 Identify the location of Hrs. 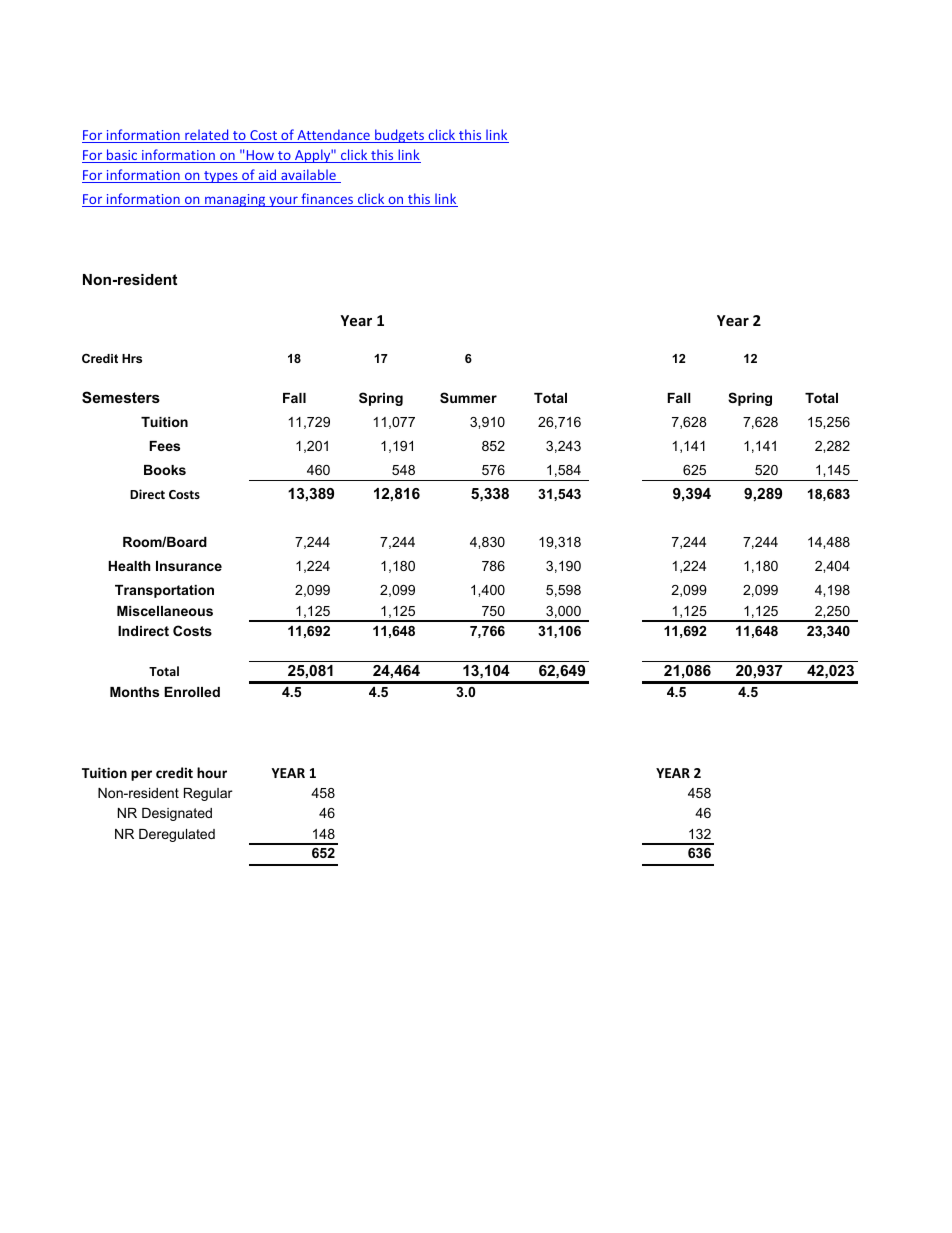
(132, 358).
